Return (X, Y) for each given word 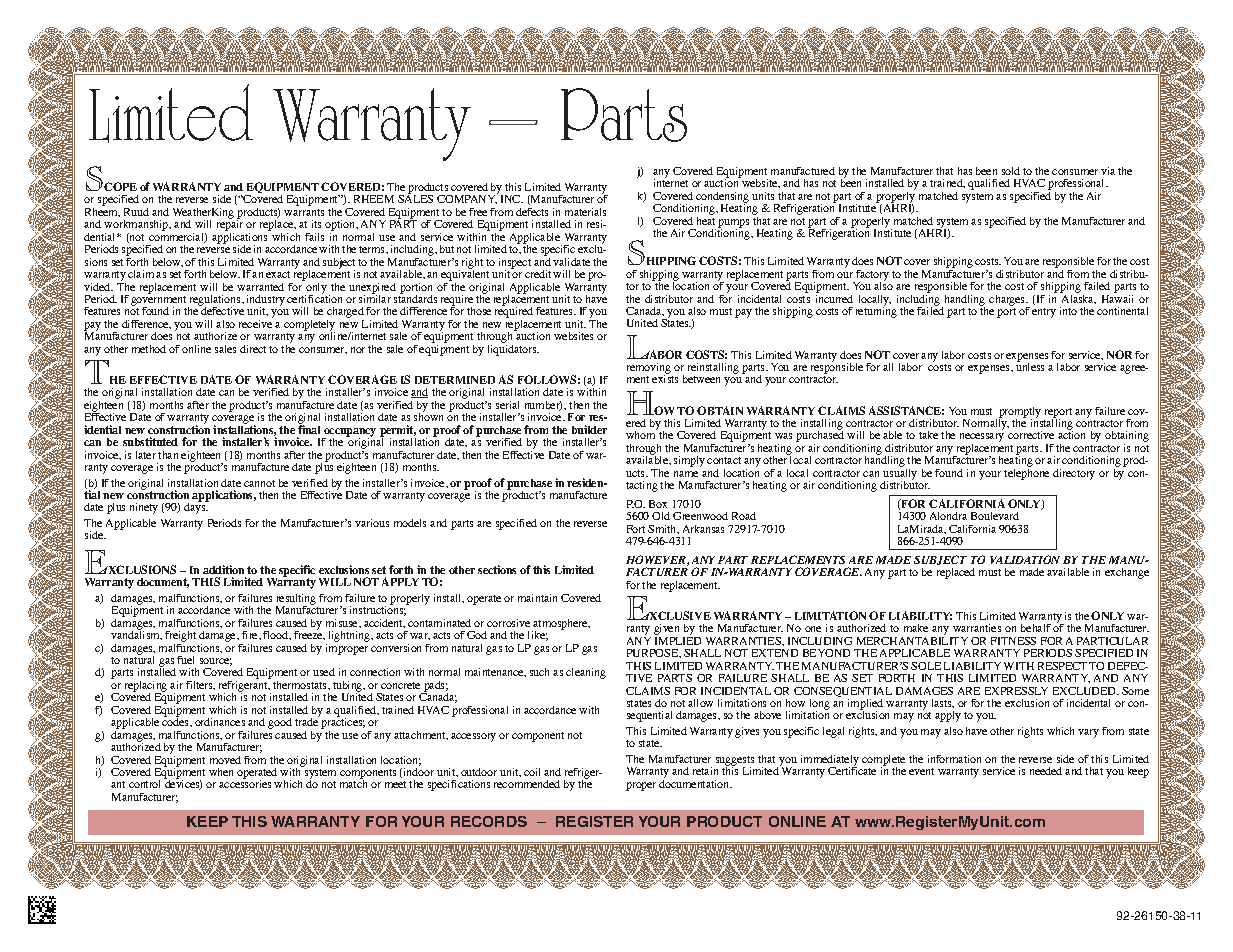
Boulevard (995, 516)
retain (705, 771)
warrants (304, 212)
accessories (245, 782)
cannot (259, 483)
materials (585, 212)
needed (1046, 771)
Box (658, 504)
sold (1011, 171)
